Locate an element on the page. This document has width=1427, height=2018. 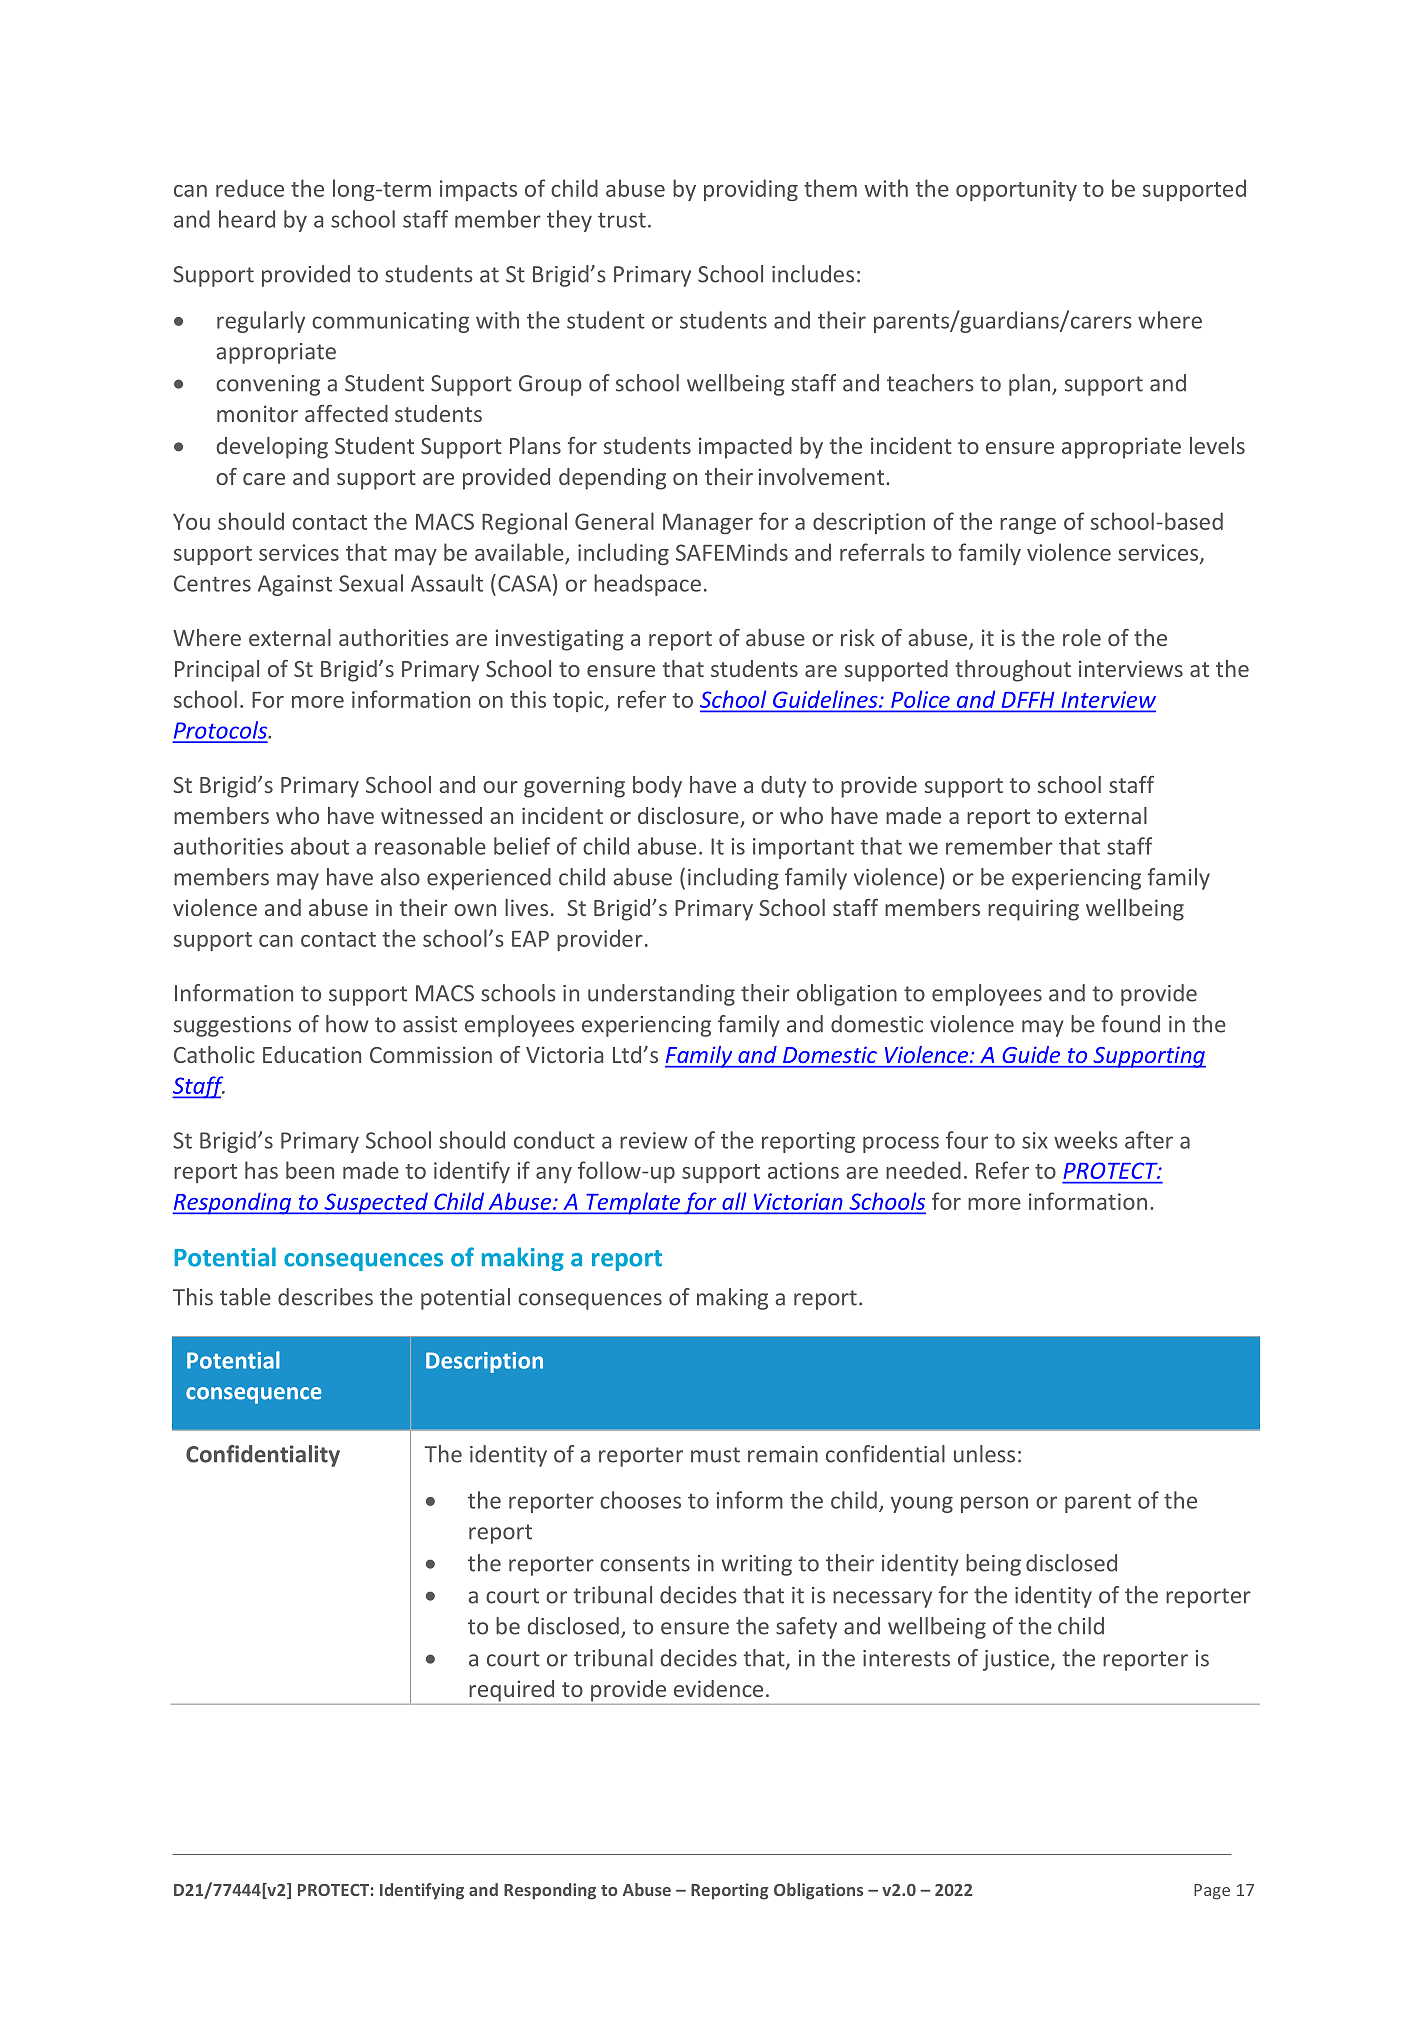
evidence is located at coordinates (718, 1688).
